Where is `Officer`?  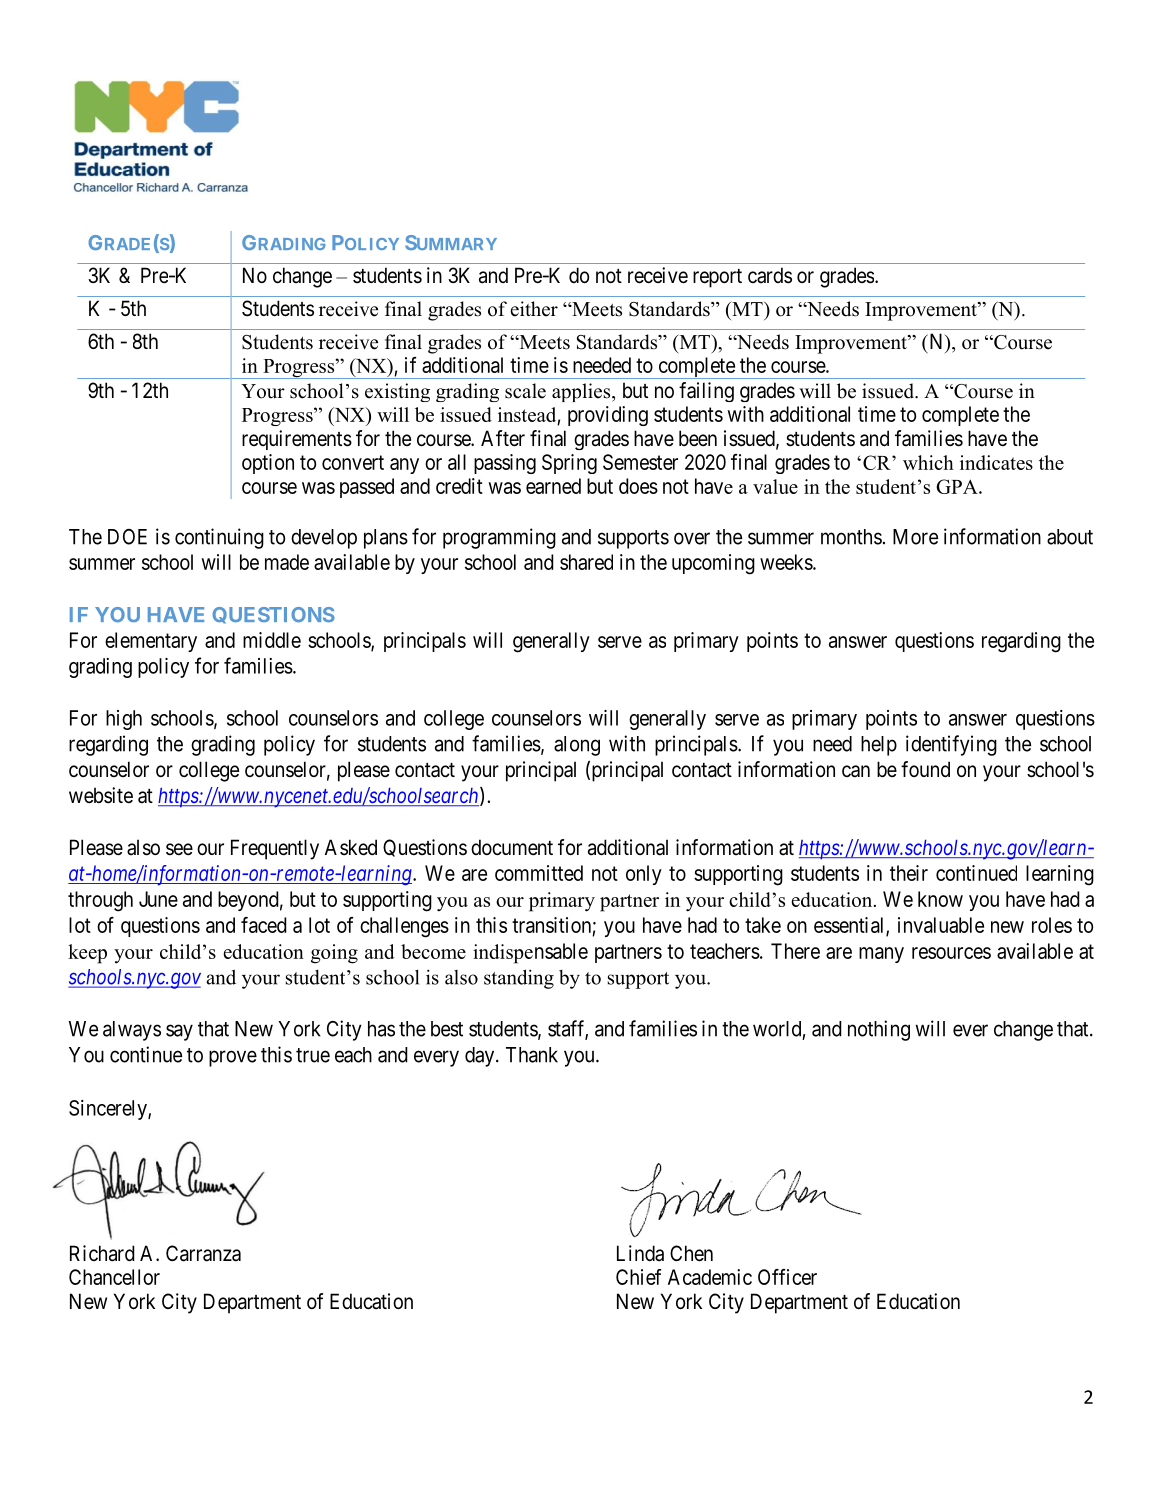
Officer is located at coordinates (787, 1277).
